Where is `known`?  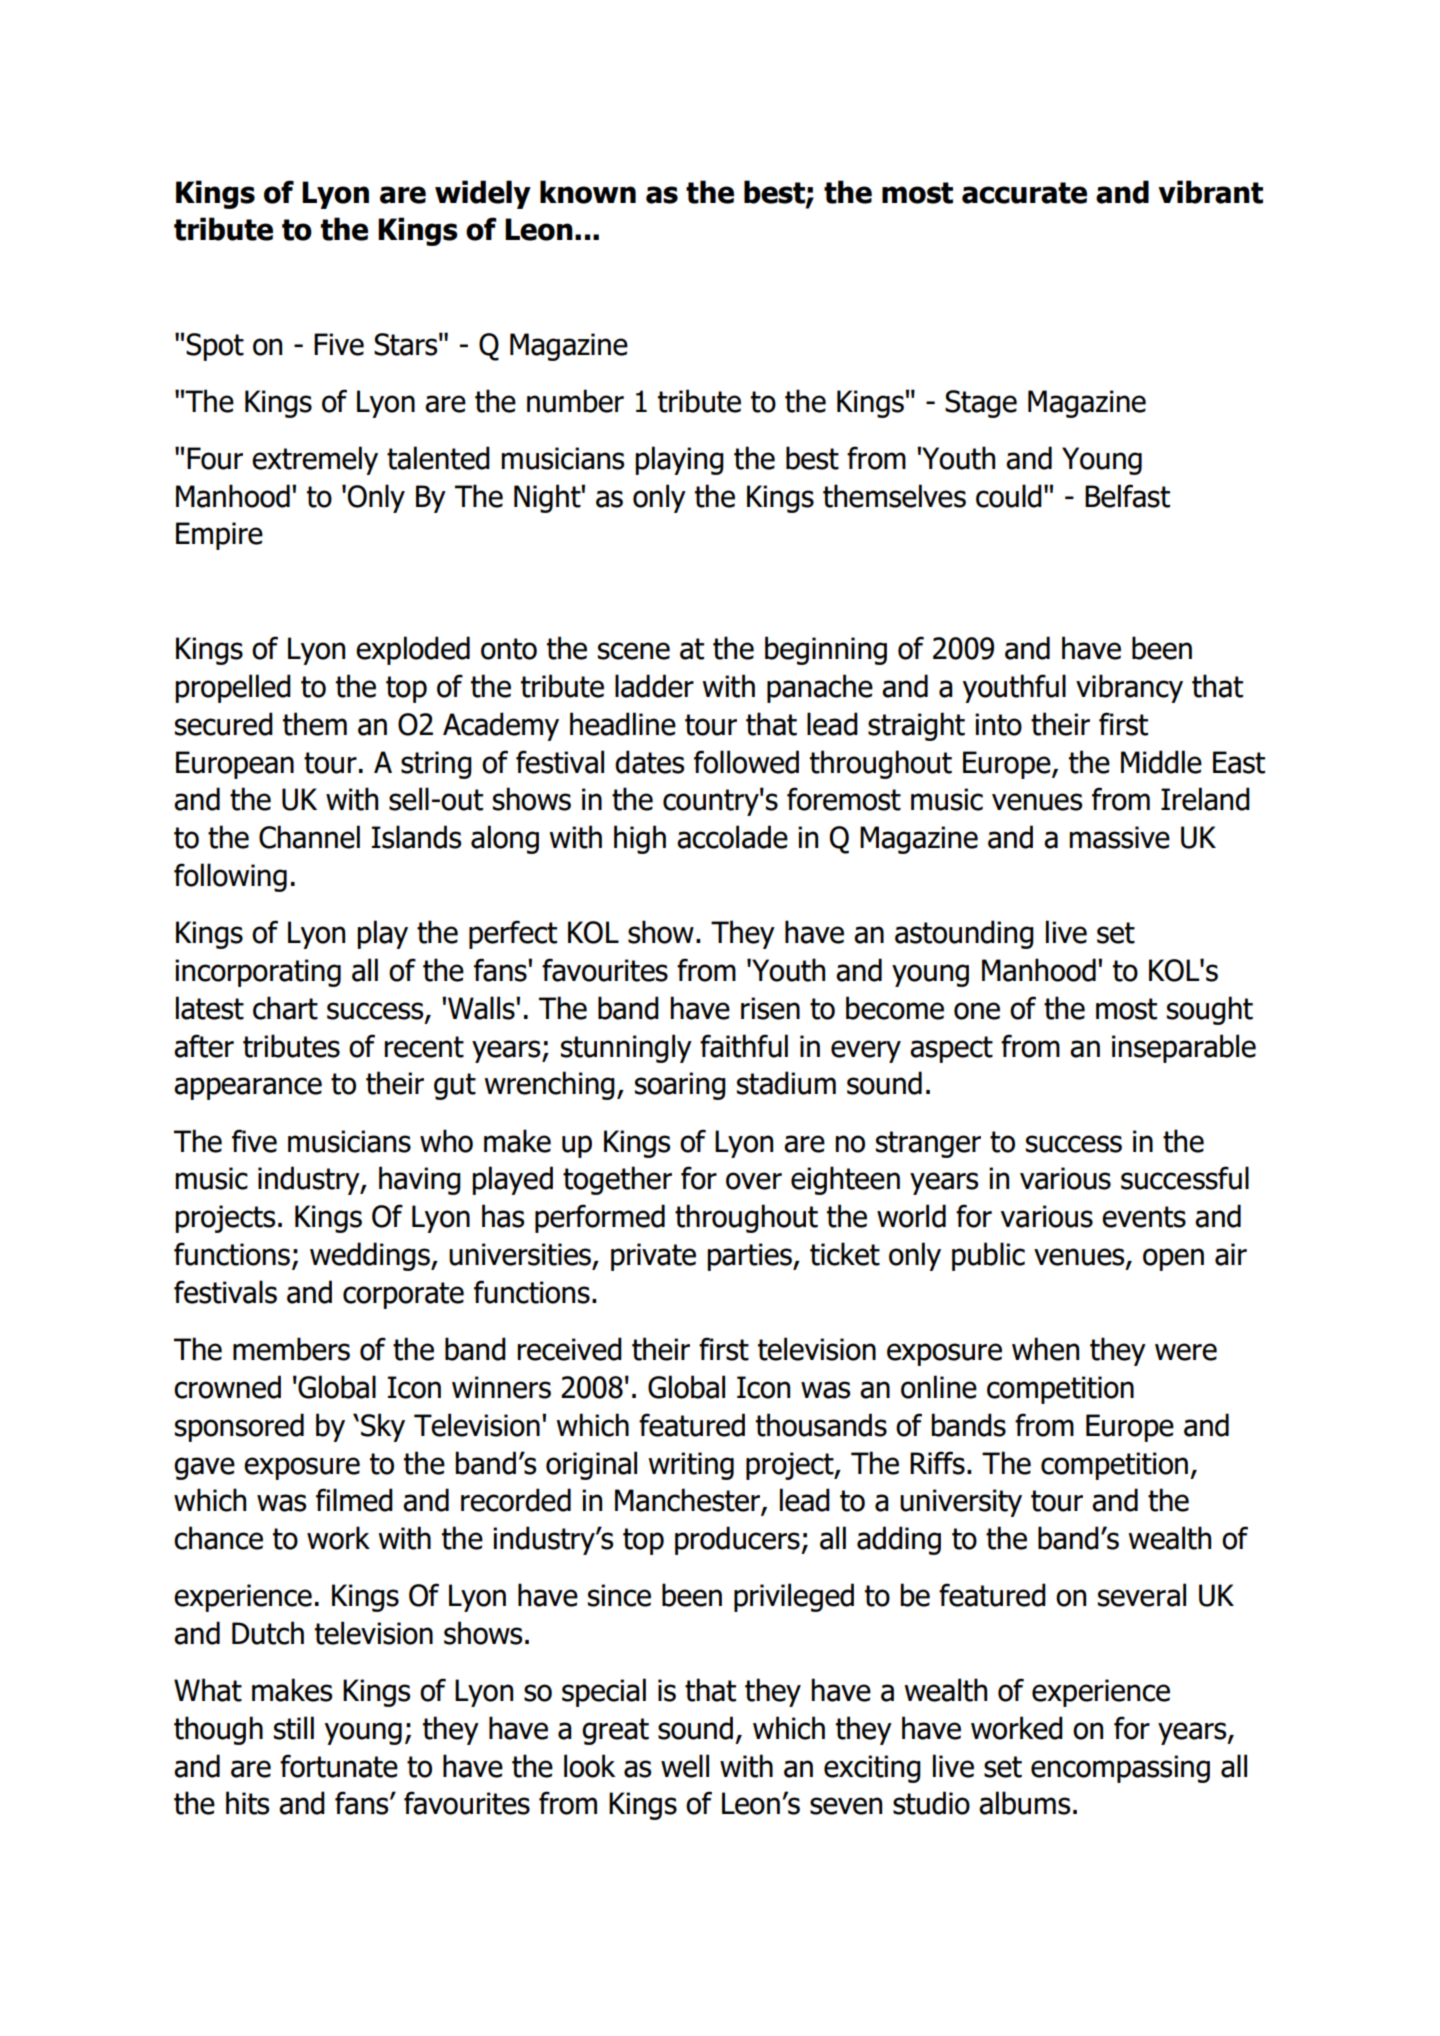 known is located at coordinates (588, 192).
